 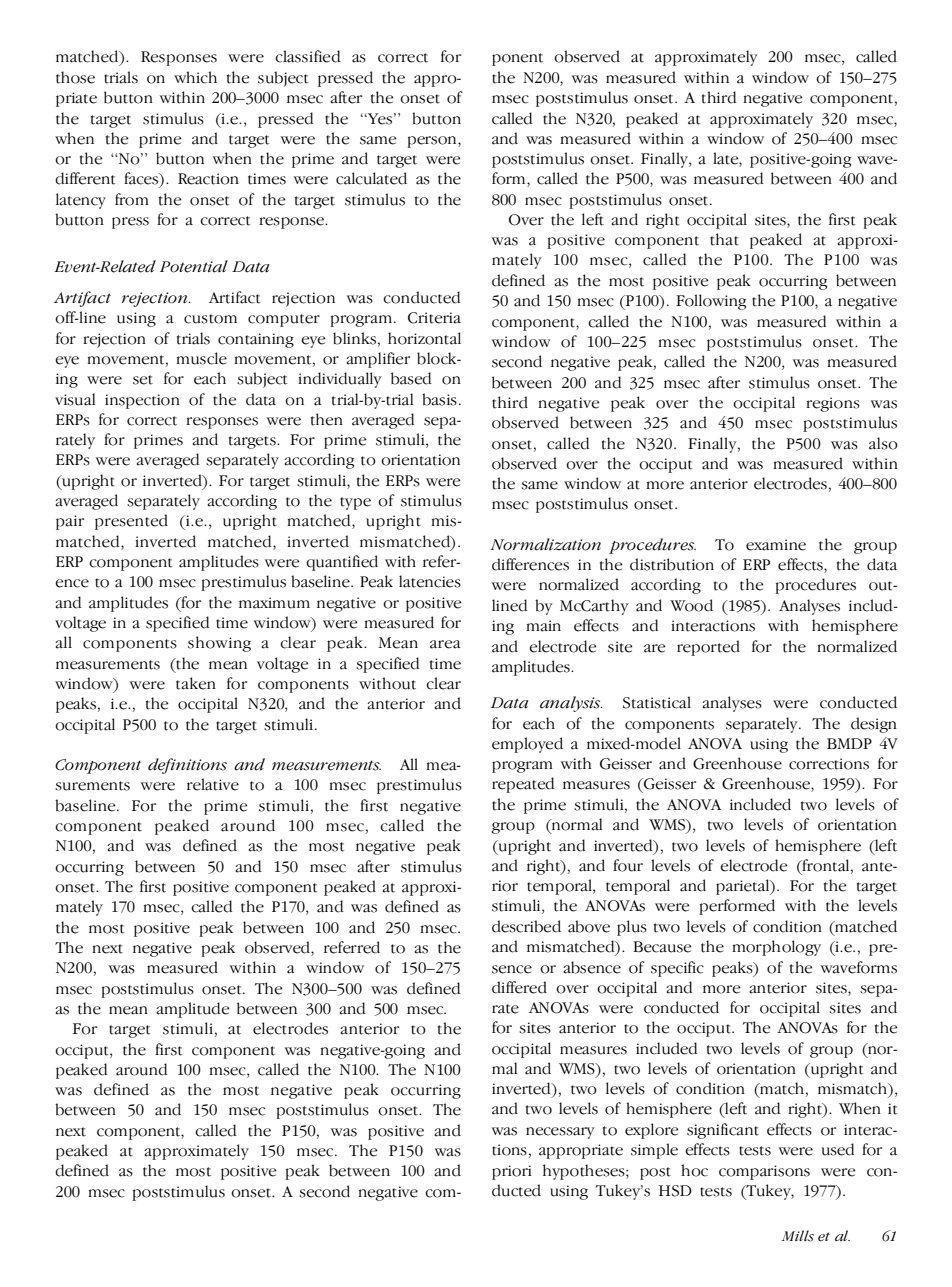 I want to click on basis, so click(x=439, y=399).
